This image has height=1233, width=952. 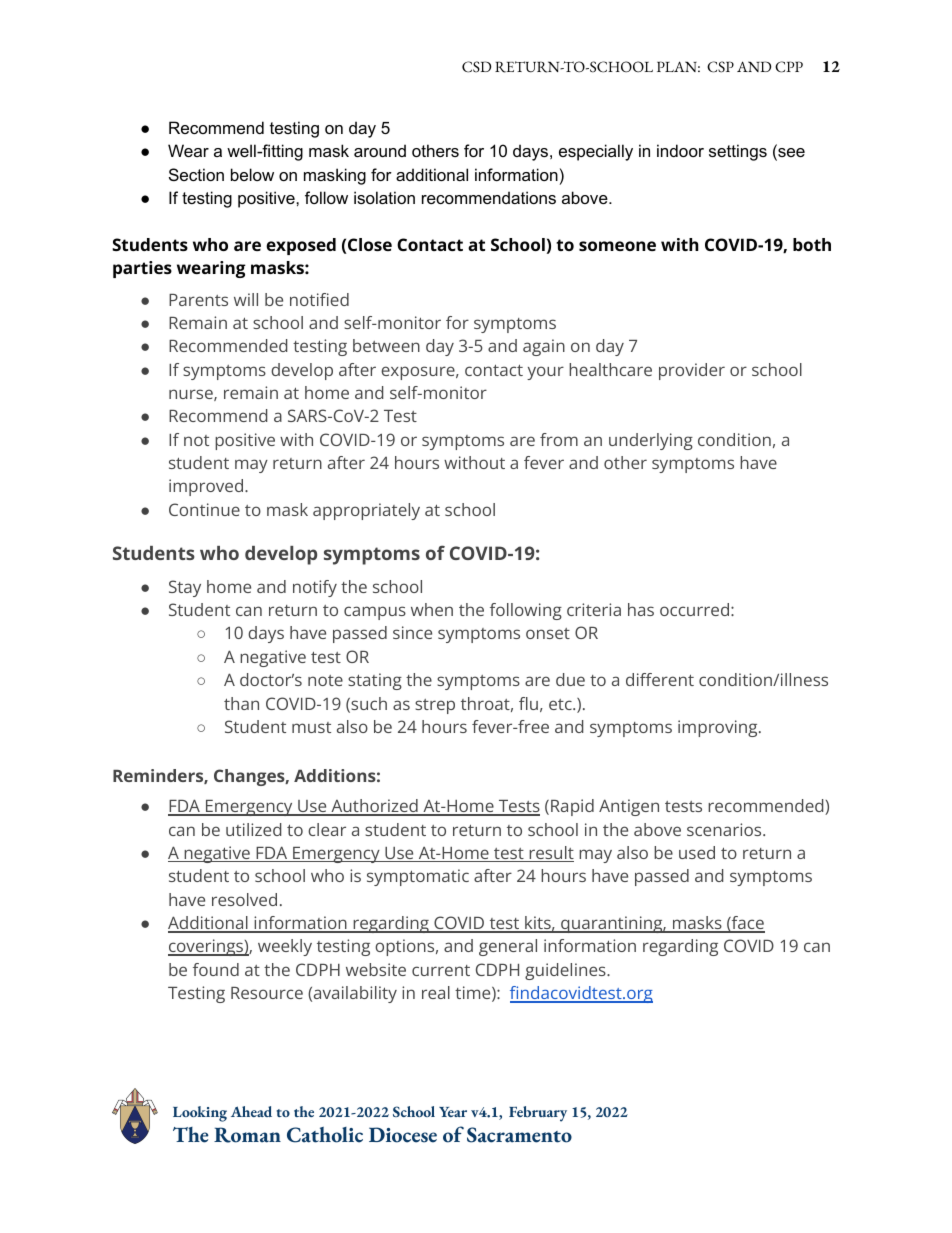 What do you see at coordinates (720, 67) in the image?
I see `CSP` at bounding box center [720, 67].
